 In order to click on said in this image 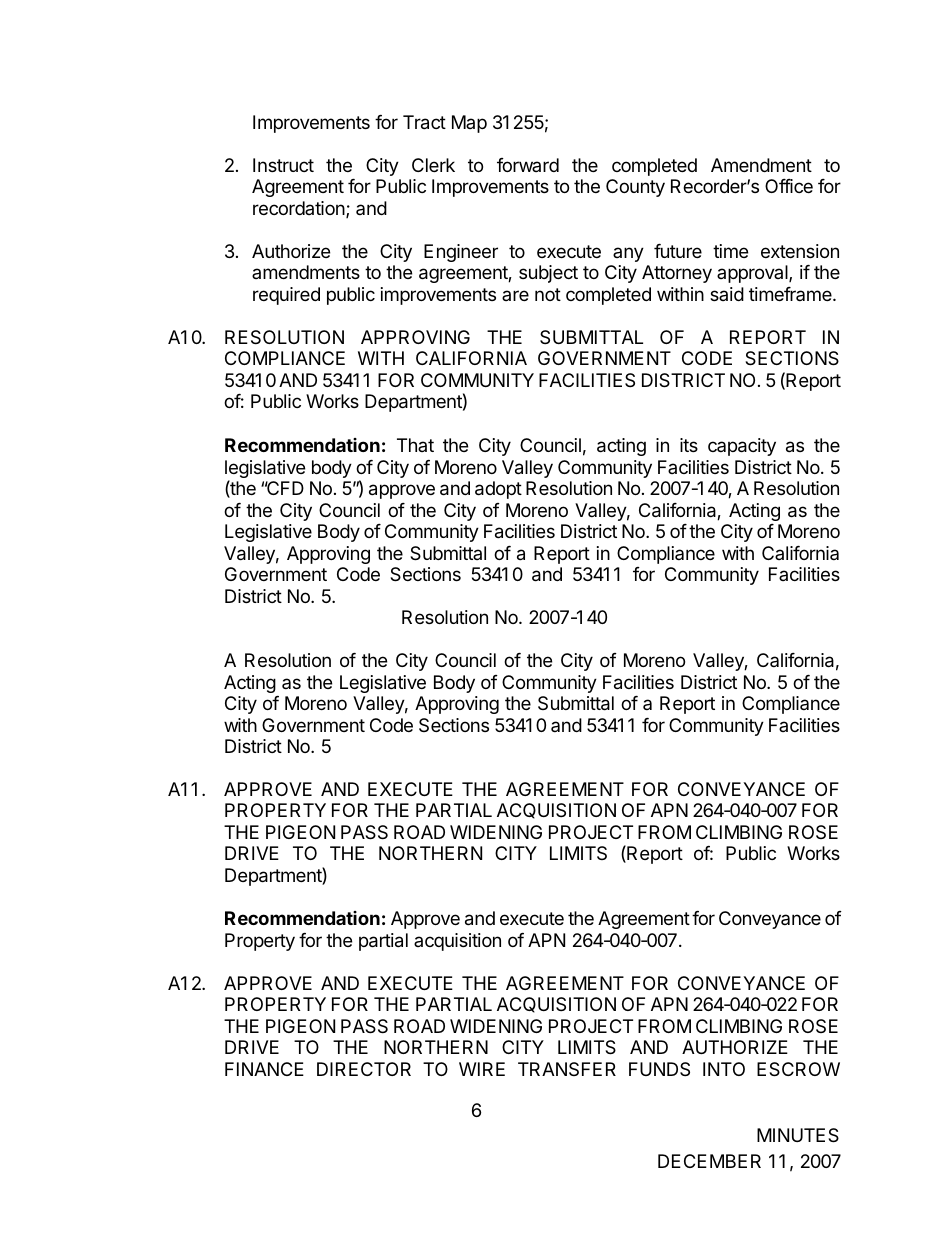, I will do `click(727, 294)`.
